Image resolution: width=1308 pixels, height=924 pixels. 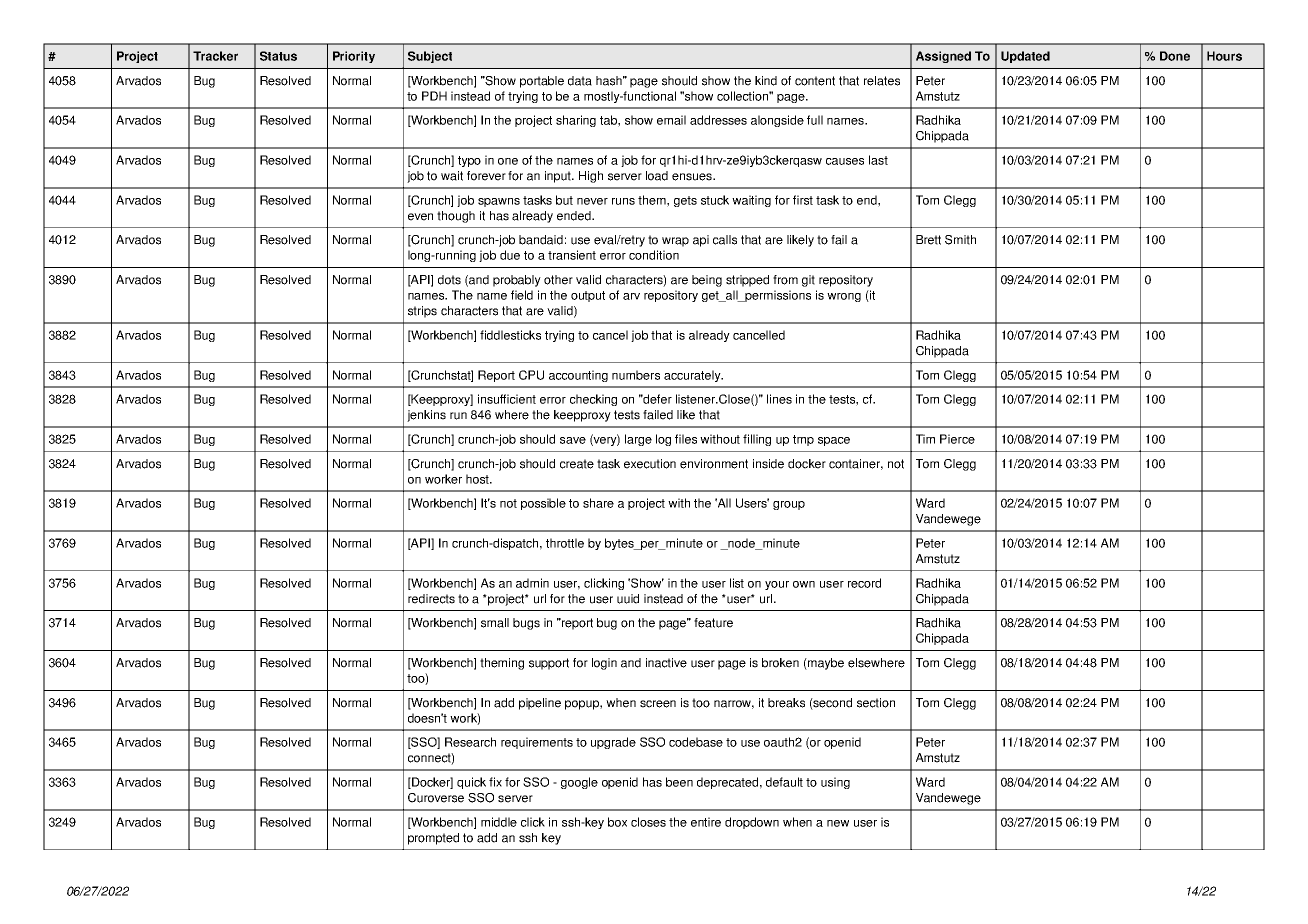 I want to click on kind, so click(x=766, y=81).
